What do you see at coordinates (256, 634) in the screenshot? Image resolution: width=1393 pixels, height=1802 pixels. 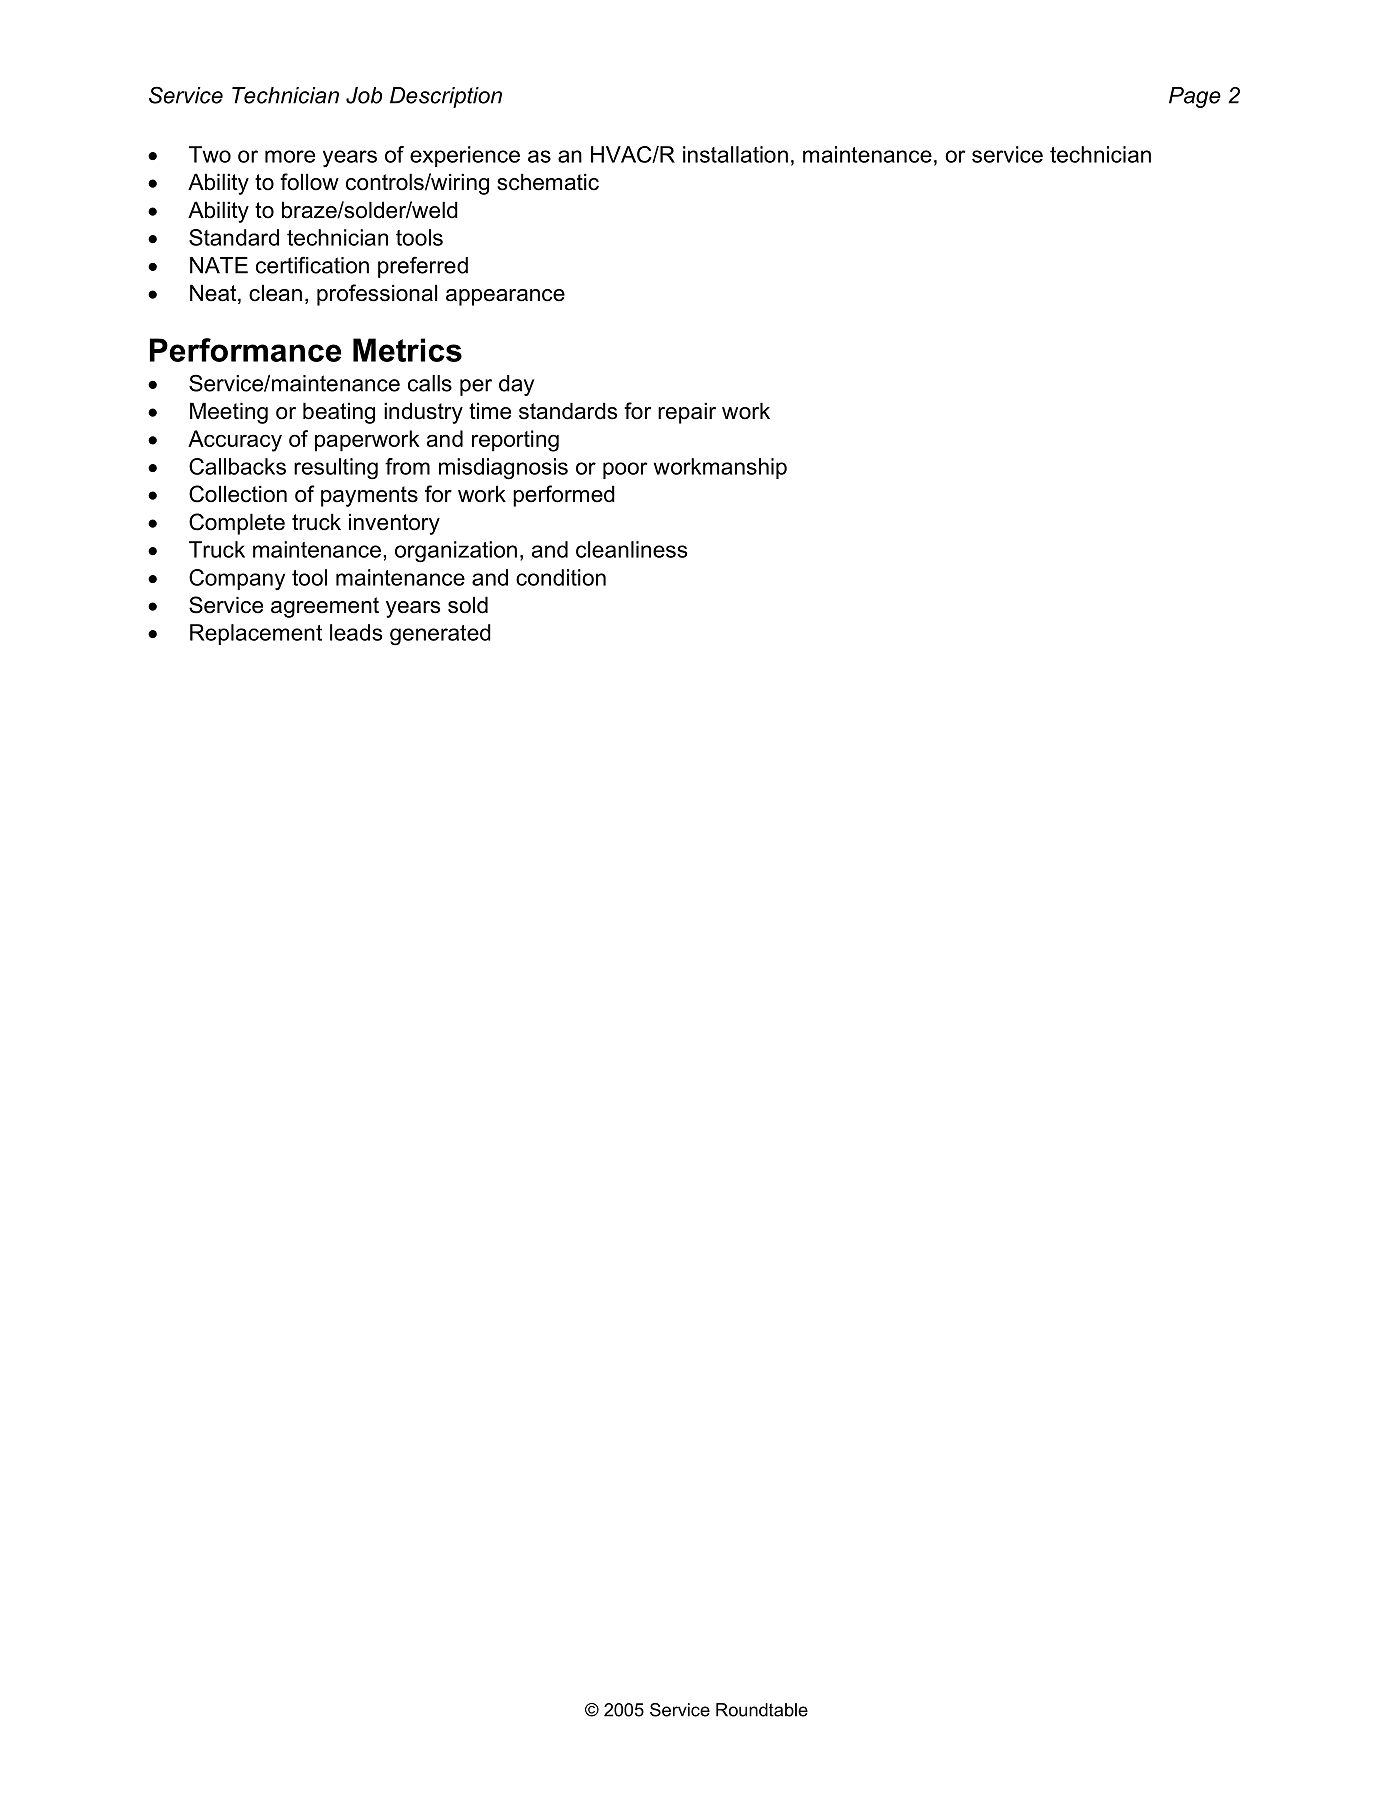 I see `Replacement` at bounding box center [256, 634].
